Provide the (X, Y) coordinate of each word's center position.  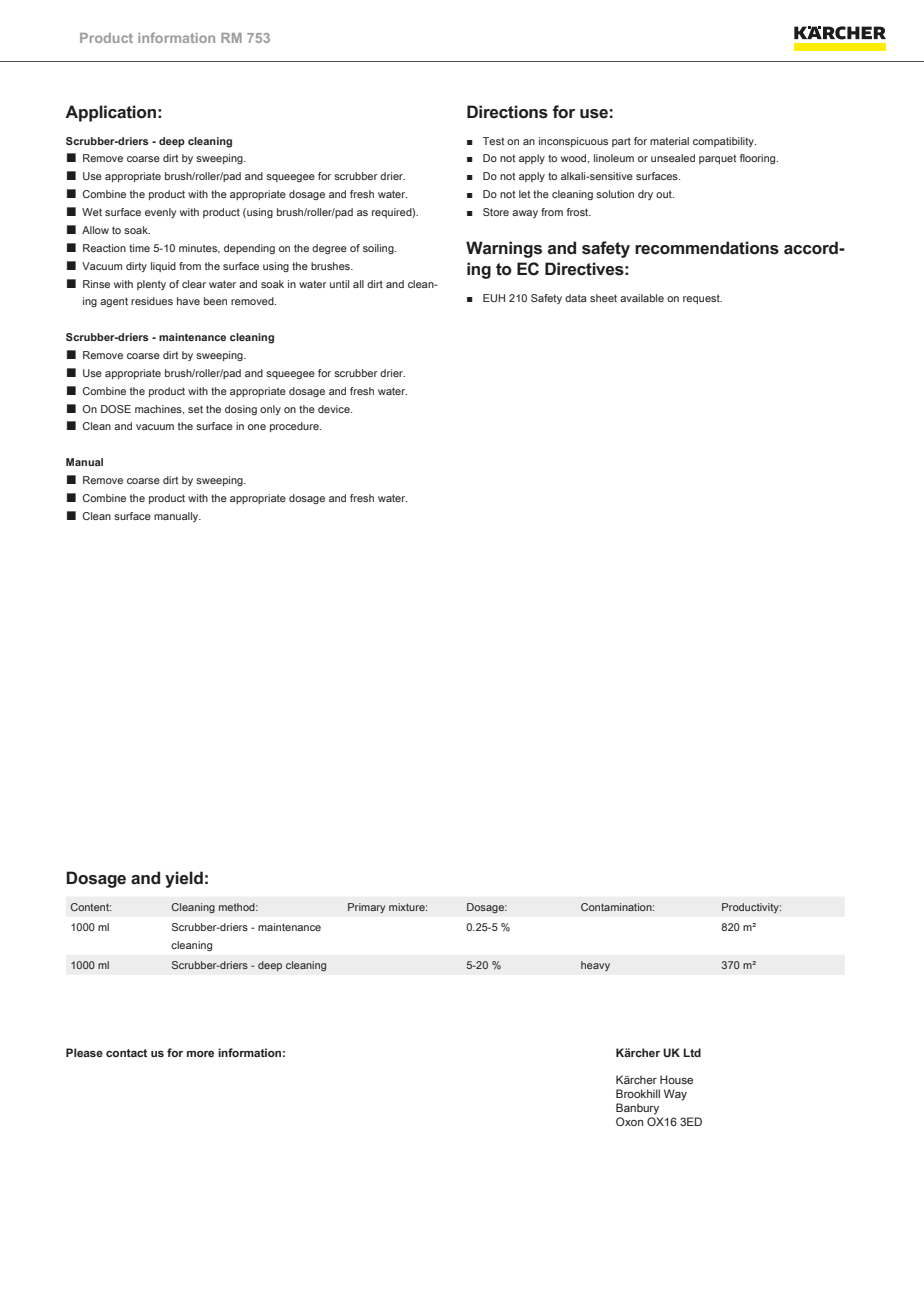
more (200, 1054)
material (669, 141)
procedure (295, 427)
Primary (366, 908)
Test (493, 141)
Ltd (692, 1052)
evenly (160, 213)
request (702, 299)
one (257, 427)
